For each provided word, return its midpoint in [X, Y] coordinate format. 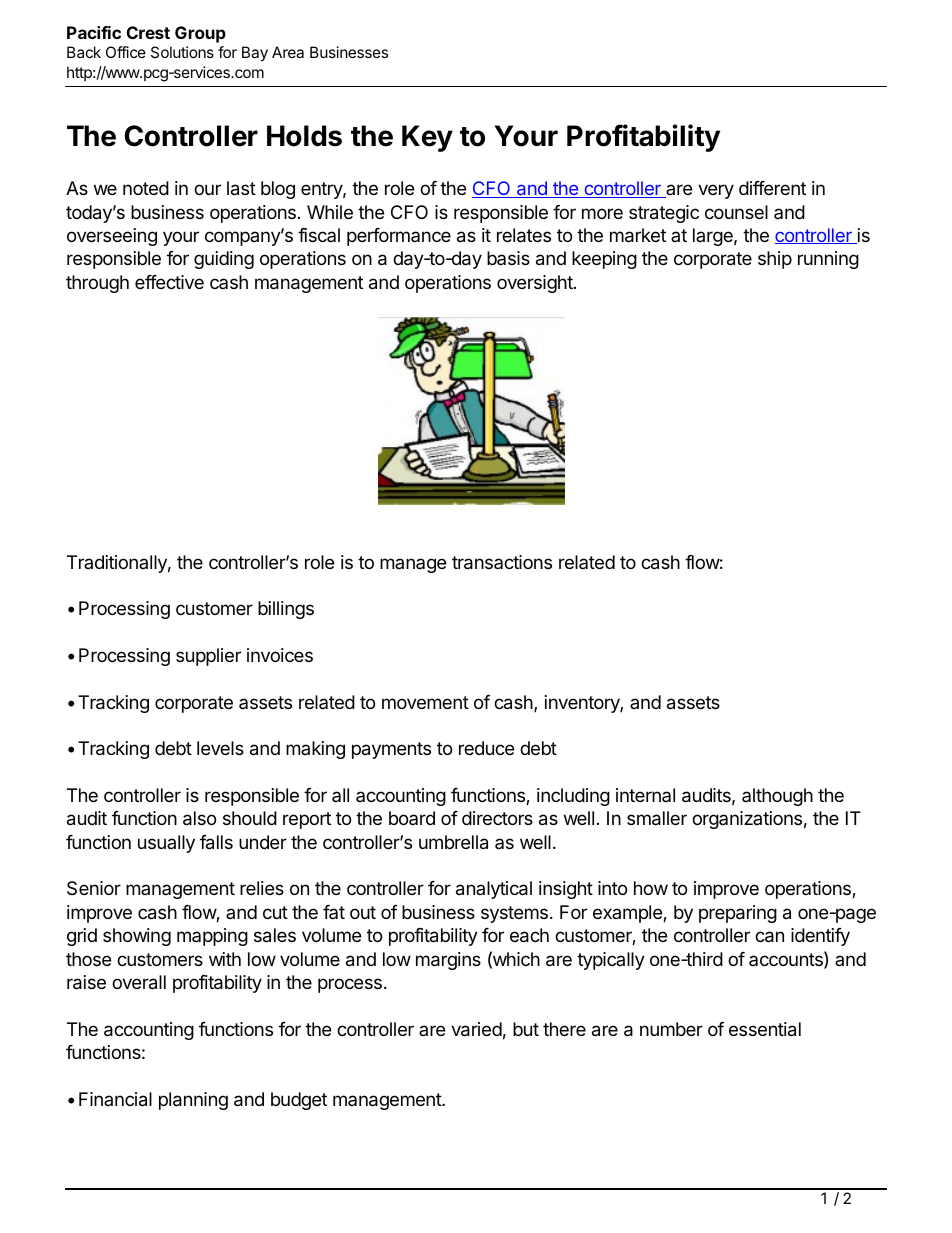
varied [476, 1029]
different [772, 188]
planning [193, 1101]
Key [427, 138]
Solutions [182, 52]
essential [765, 1029]
